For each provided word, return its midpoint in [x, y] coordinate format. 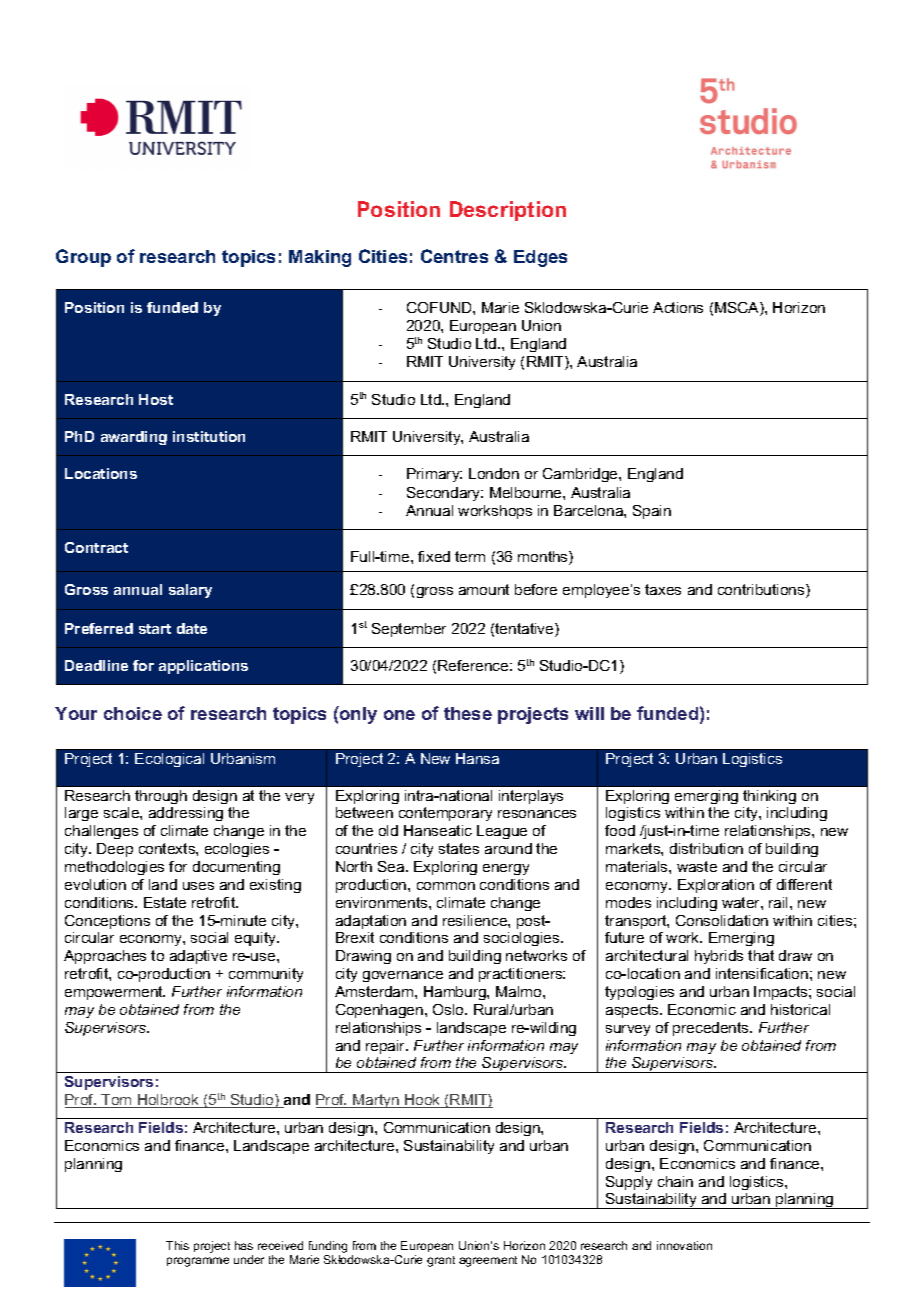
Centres [454, 256]
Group [83, 258]
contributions [762, 591]
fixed [434, 556]
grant [441, 1261]
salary [190, 591]
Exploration [716, 886]
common [446, 886]
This [177, 1245]
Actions [678, 307]
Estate [165, 902]
